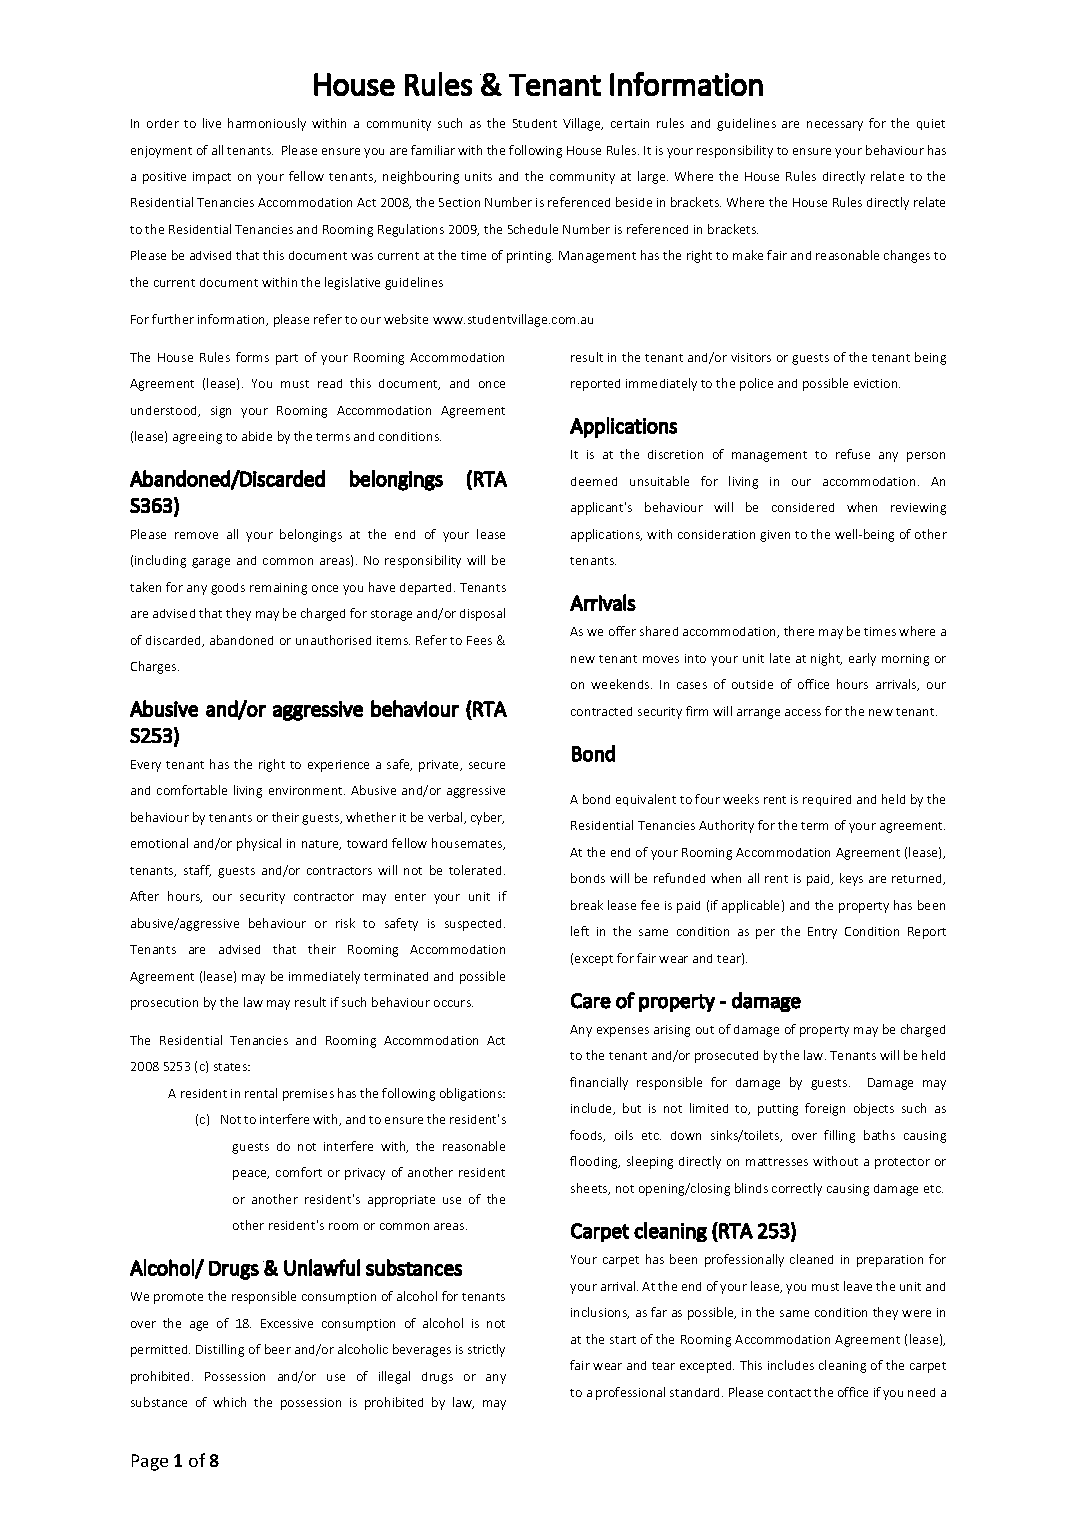  What do you see at coordinates (594, 481) in the page?
I see `deemed` at bounding box center [594, 481].
